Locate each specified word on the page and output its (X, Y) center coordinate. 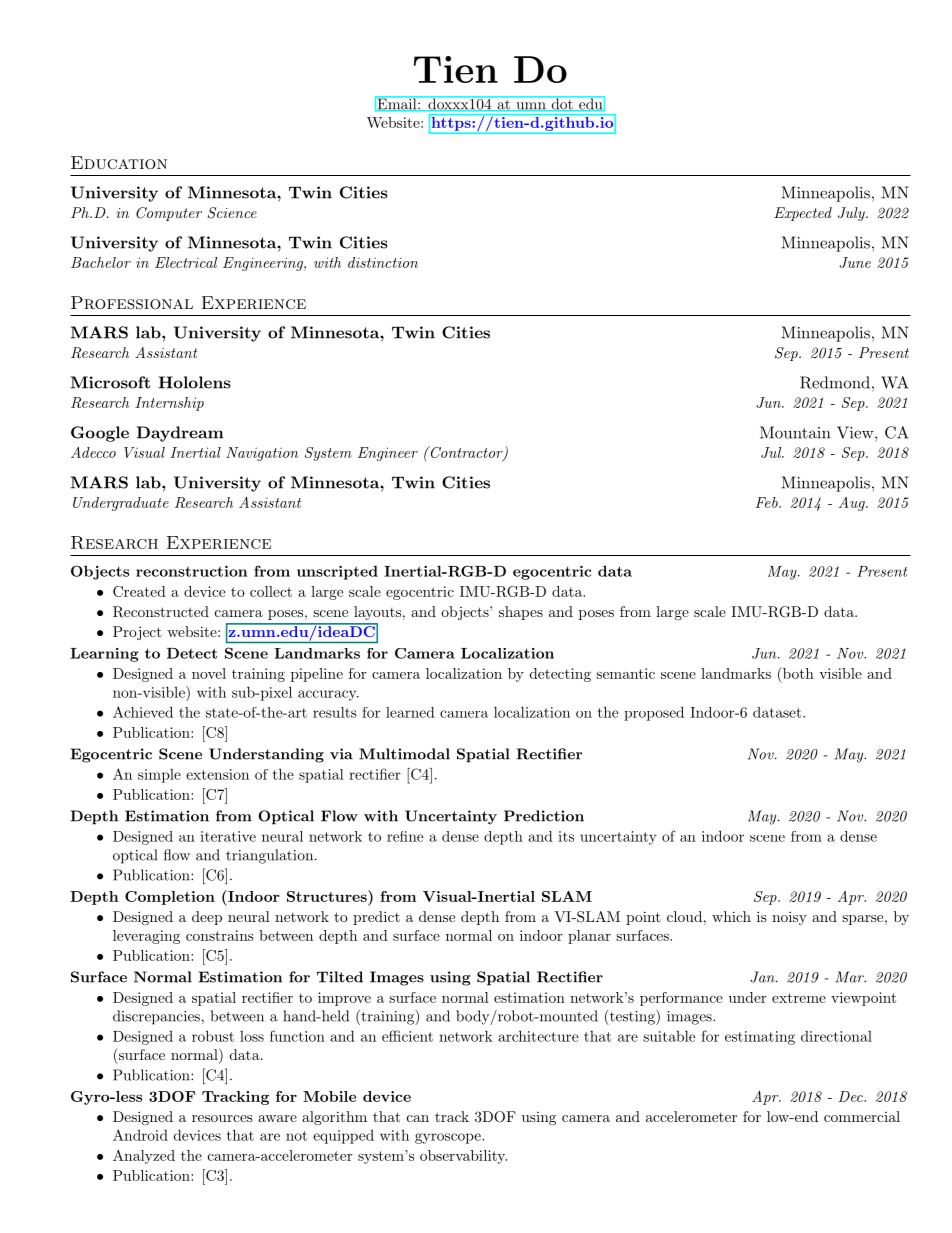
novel (209, 673)
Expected (803, 214)
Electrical (186, 262)
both (797, 674)
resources (222, 1118)
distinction (383, 262)
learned (410, 712)
